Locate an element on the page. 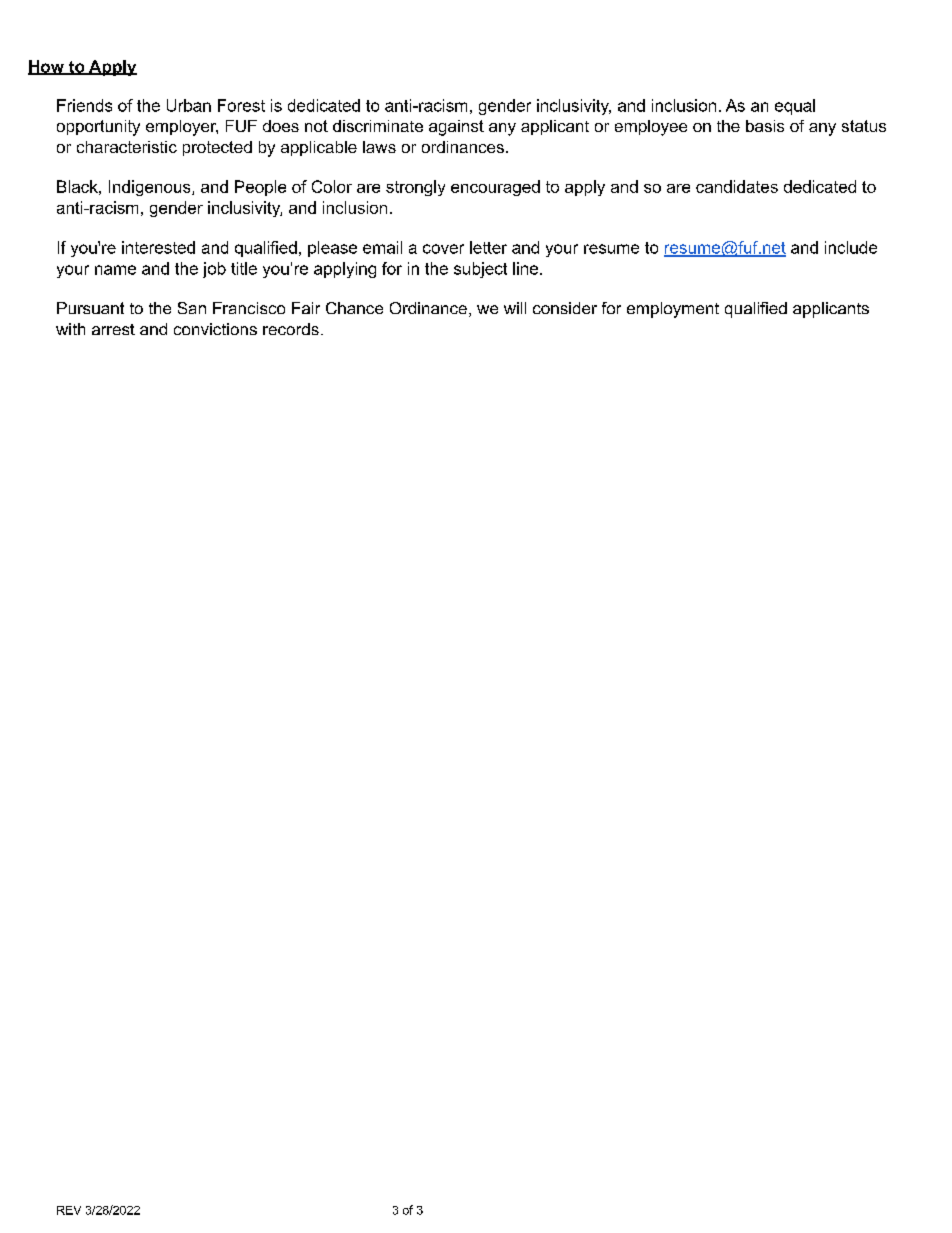  Chance is located at coordinates (354, 308).
